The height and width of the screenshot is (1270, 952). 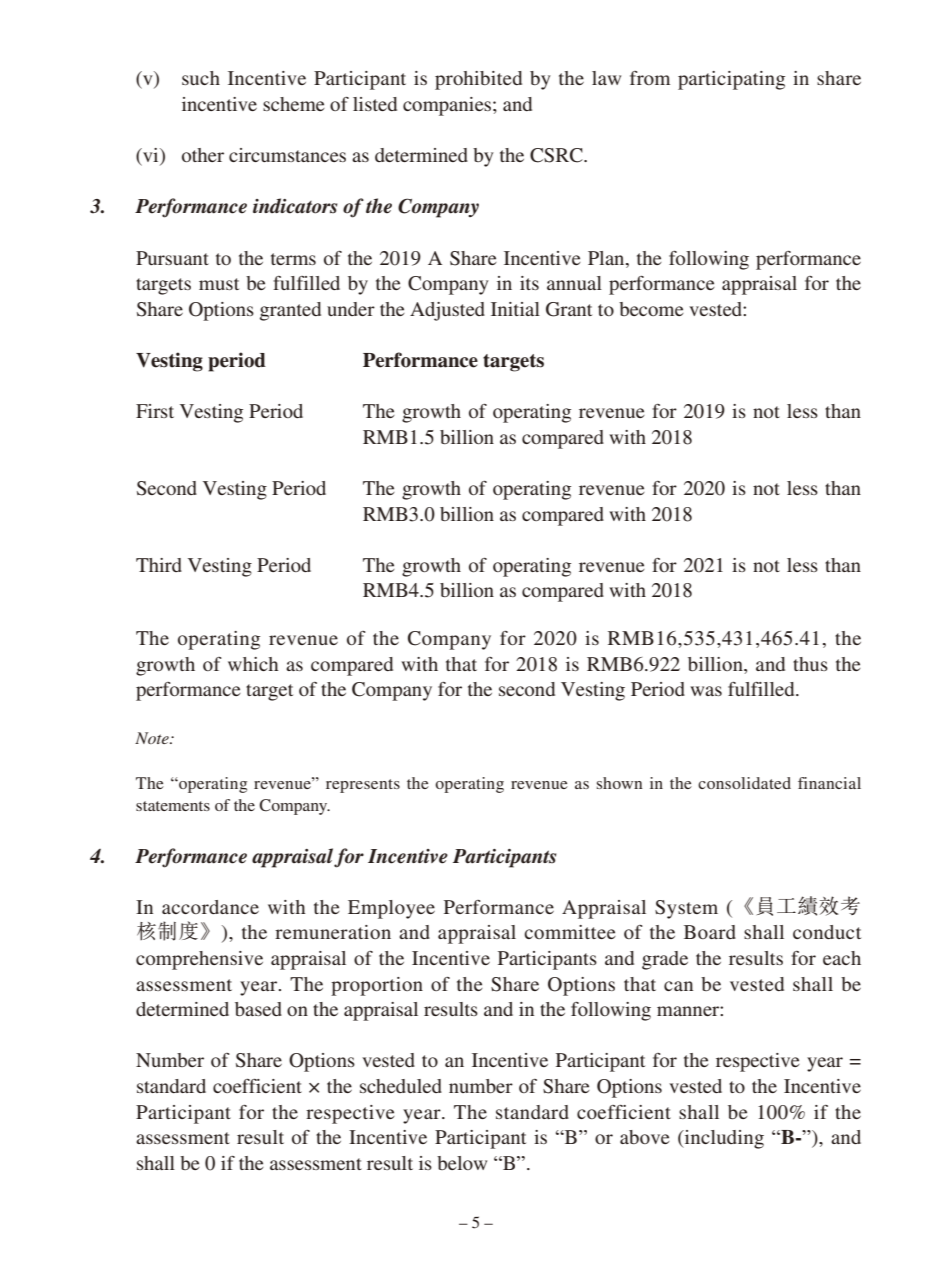 What do you see at coordinates (201, 78) in the screenshot?
I see `such` at bounding box center [201, 78].
